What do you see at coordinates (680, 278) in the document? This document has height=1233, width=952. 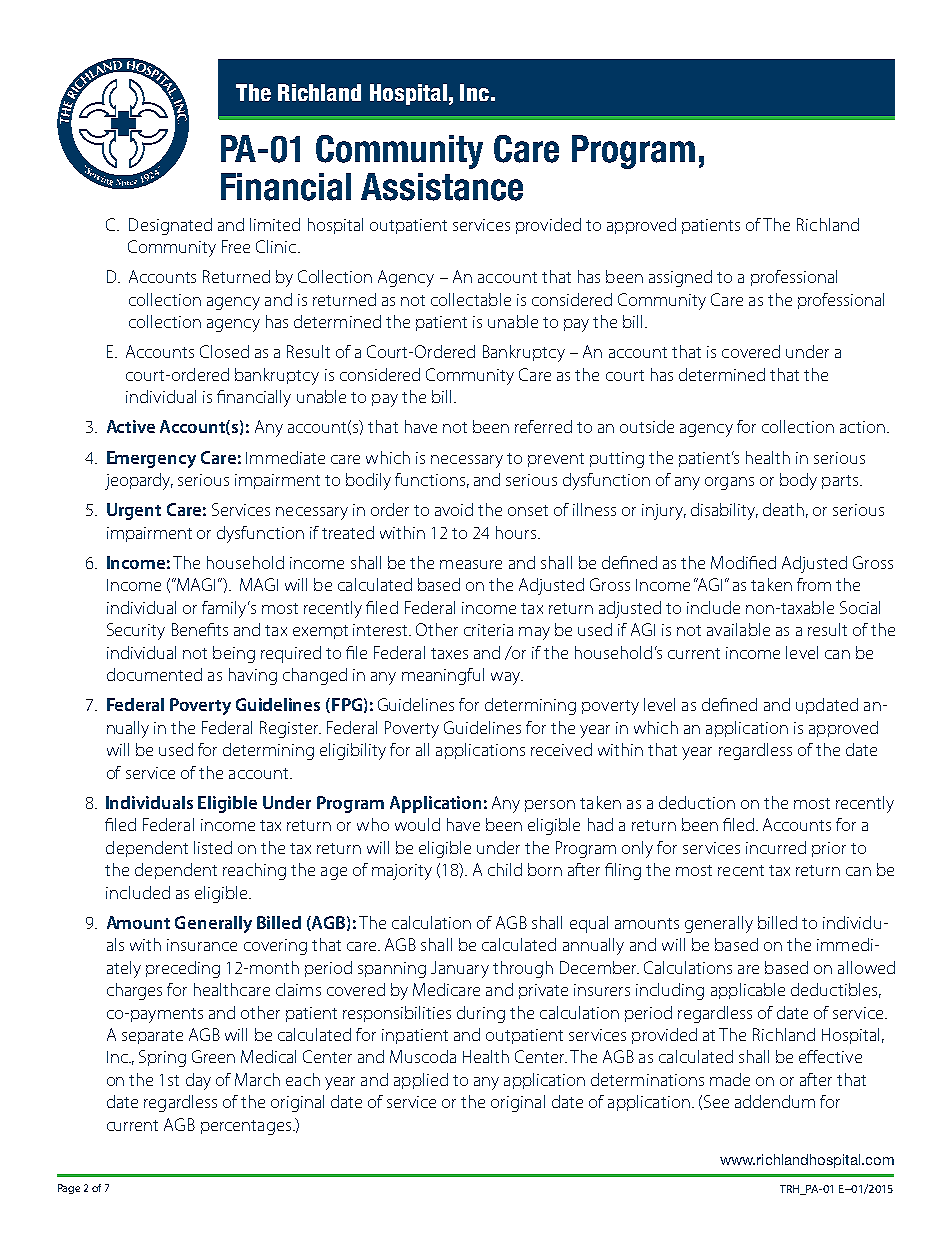 I see `assigned` at bounding box center [680, 278].
